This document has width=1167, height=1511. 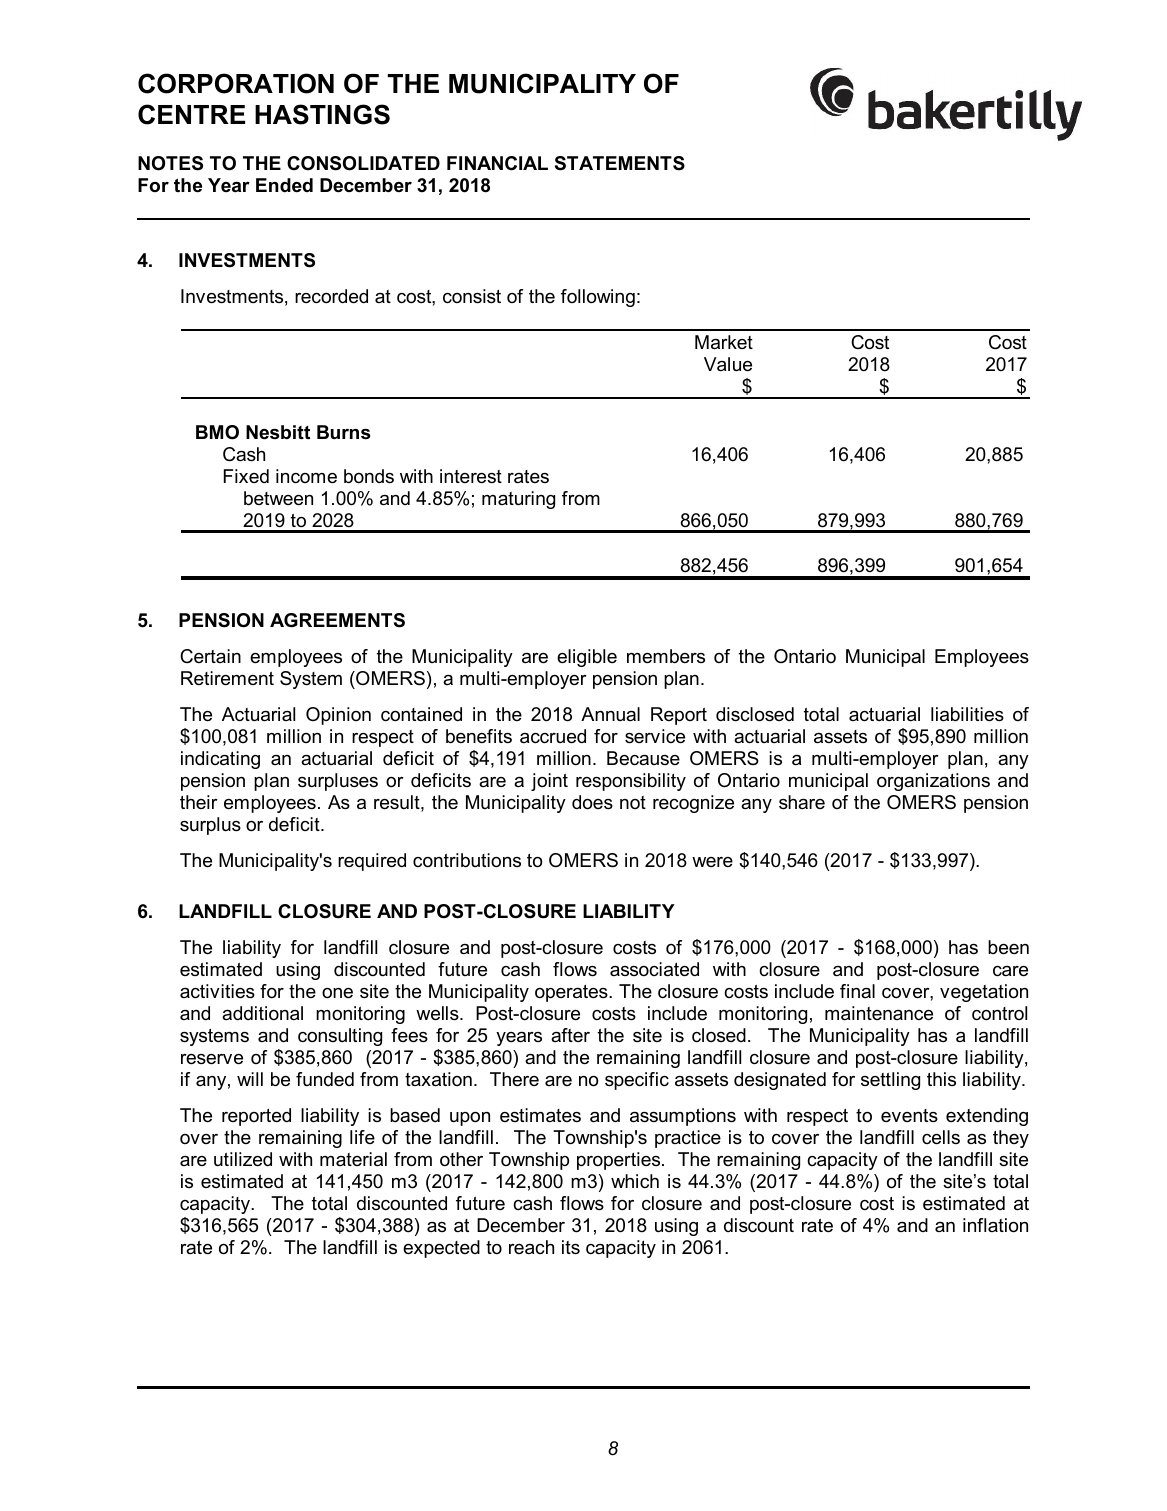 What do you see at coordinates (227, 678) in the document?
I see `Retirement` at bounding box center [227, 678].
